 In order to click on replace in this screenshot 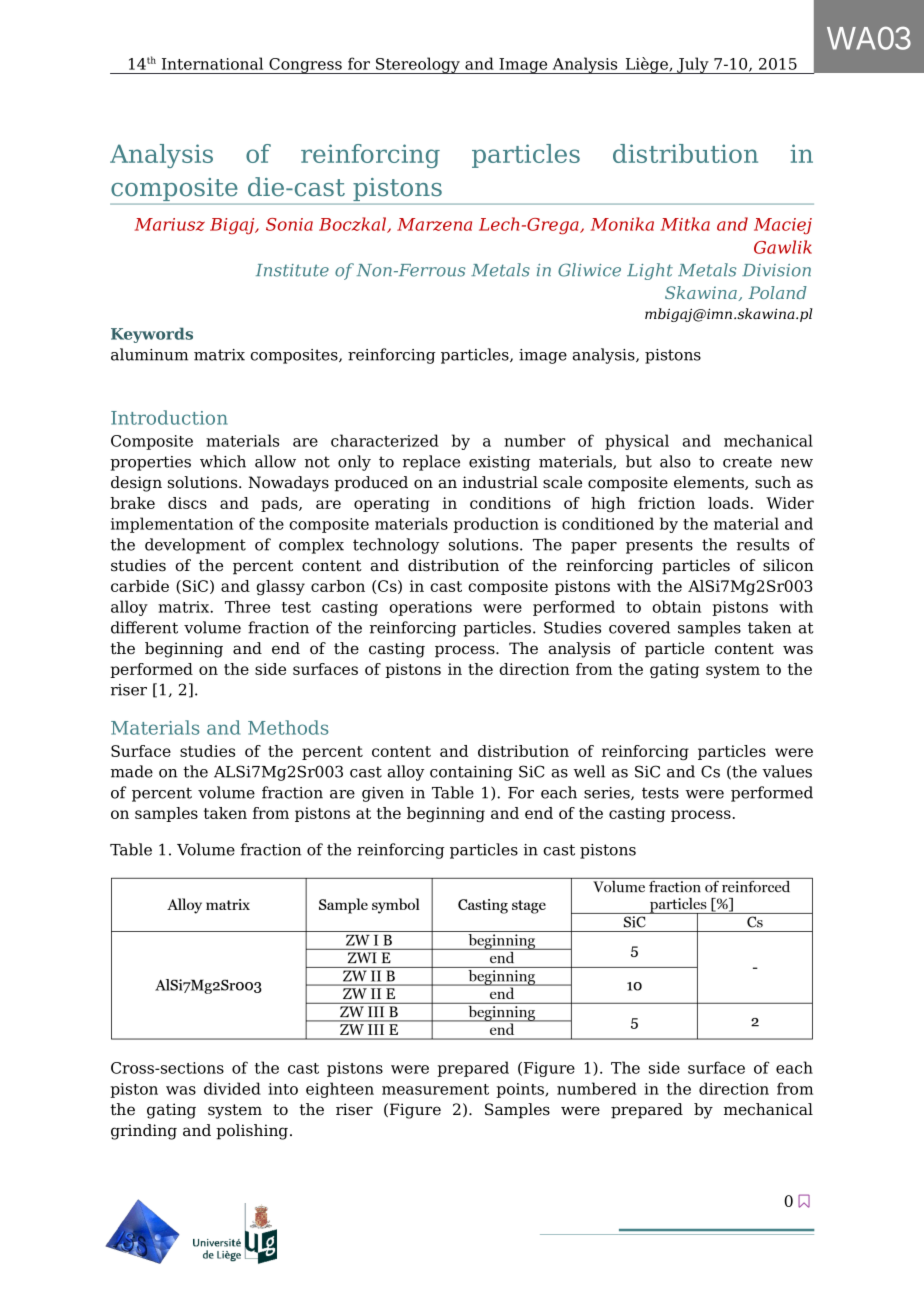, I will do `click(431, 463)`.
